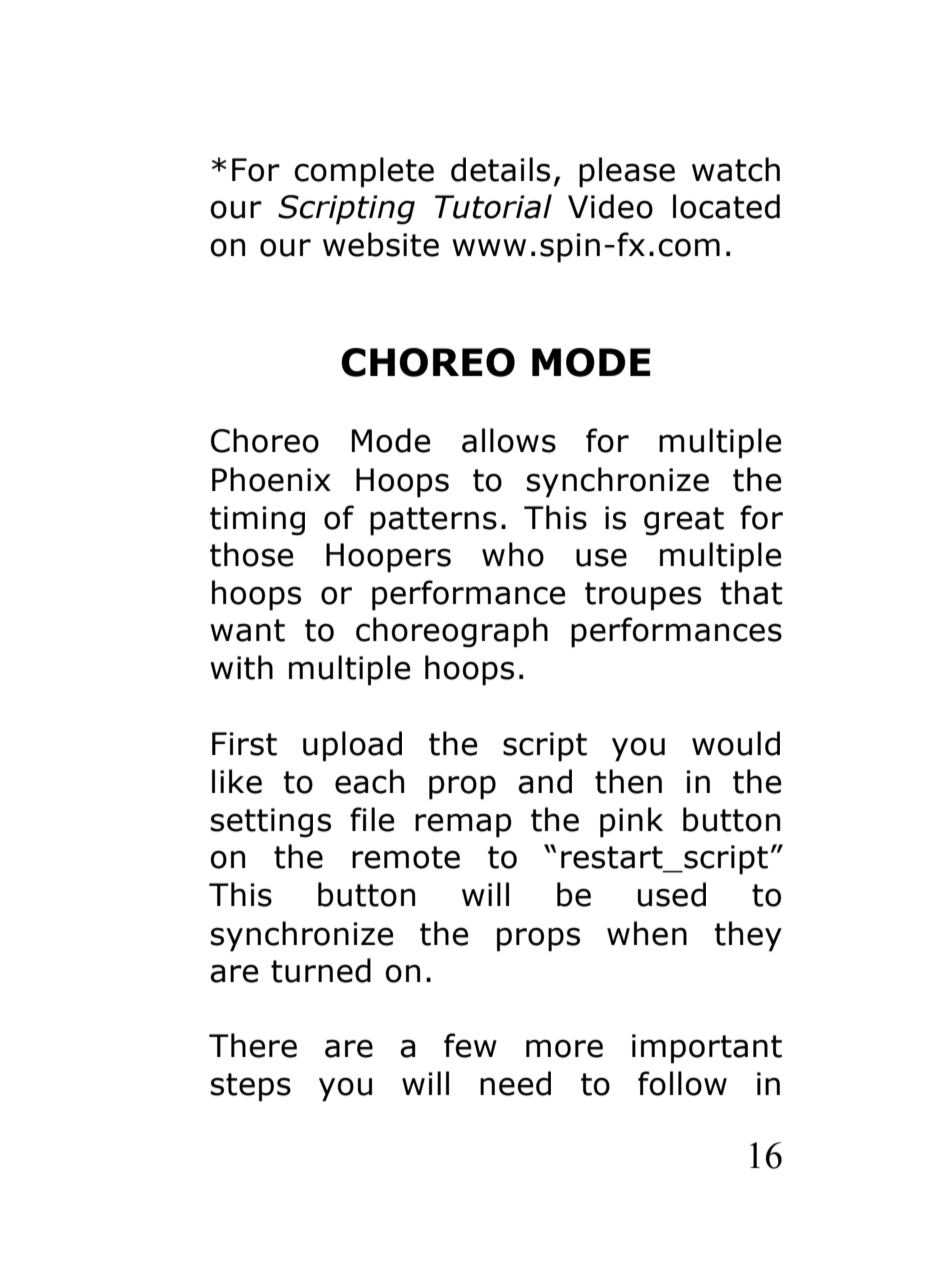 The image size is (951, 1288). Describe the element at coordinates (509, 440) in the screenshot. I see `allows` at that location.
